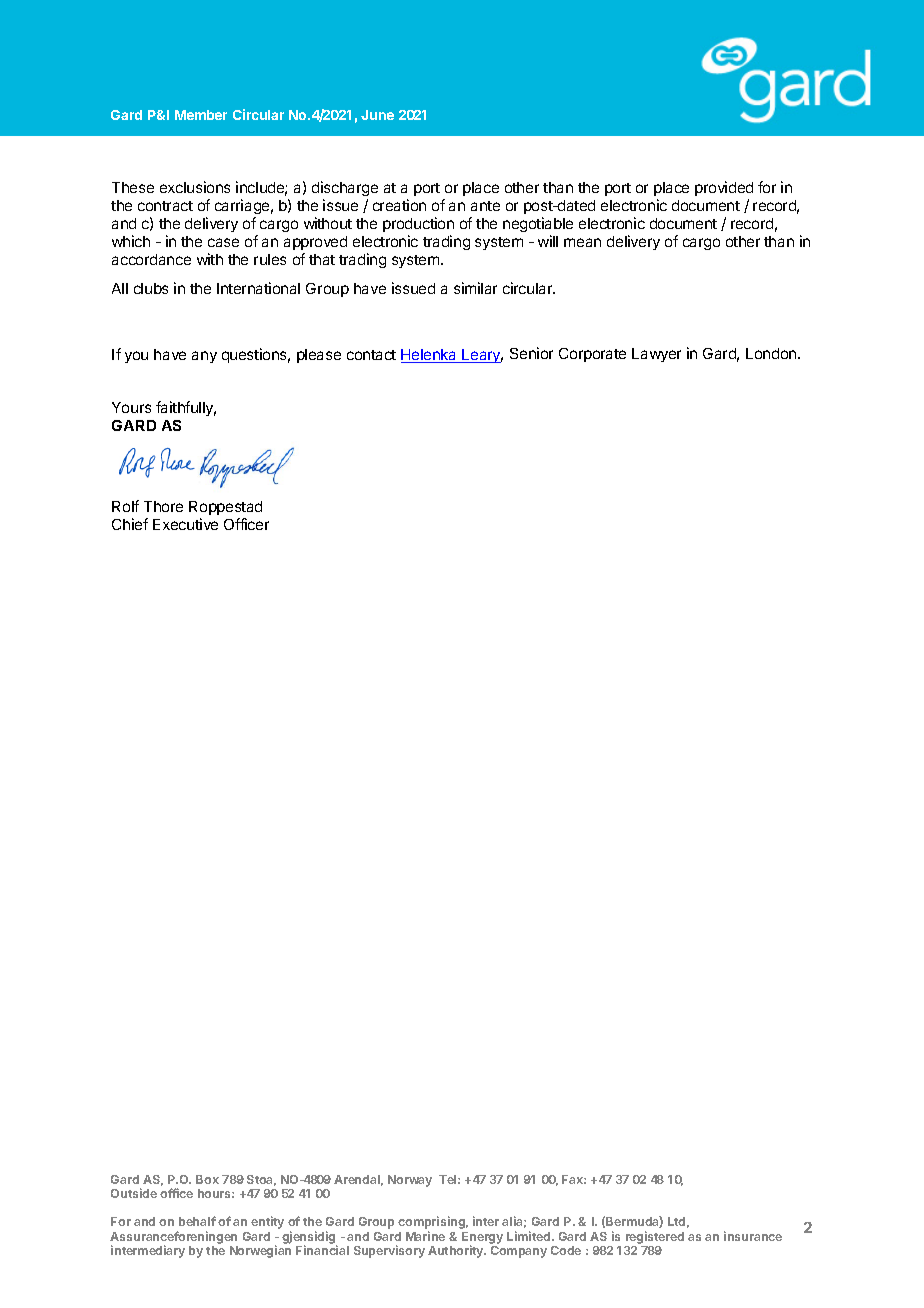 The height and width of the page is (1308, 924). I want to click on Marine, so click(425, 1236).
